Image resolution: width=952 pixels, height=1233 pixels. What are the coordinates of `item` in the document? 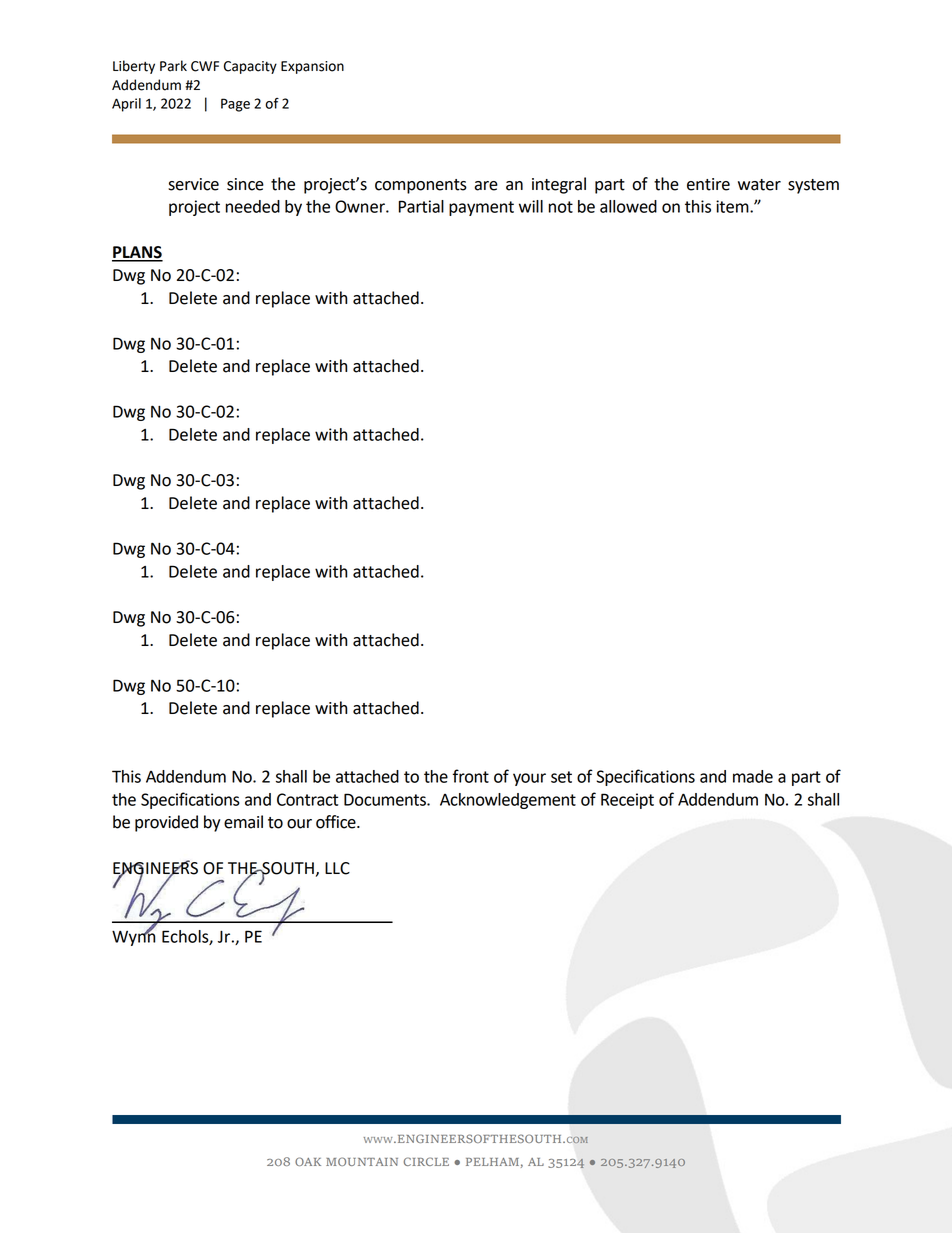 It's located at (733, 206).
